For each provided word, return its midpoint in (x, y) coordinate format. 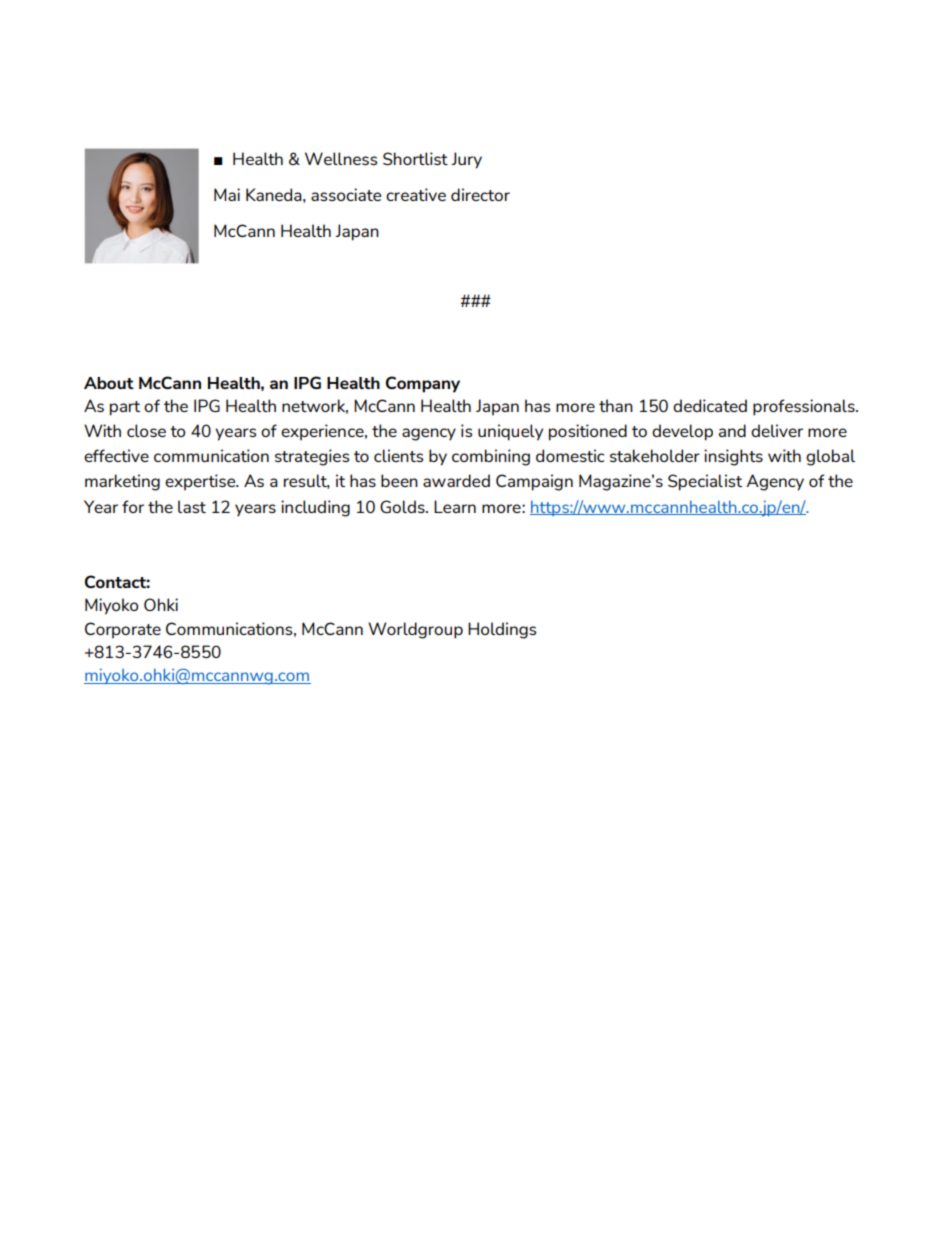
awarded (456, 480)
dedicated (710, 405)
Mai (227, 194)
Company (423, 384)
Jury (466, 160)
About (109, 383)
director (480, 194)
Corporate (123, 630)
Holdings (502, 630)
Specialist (705, 482)
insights (733, 457)
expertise (201, 482)
